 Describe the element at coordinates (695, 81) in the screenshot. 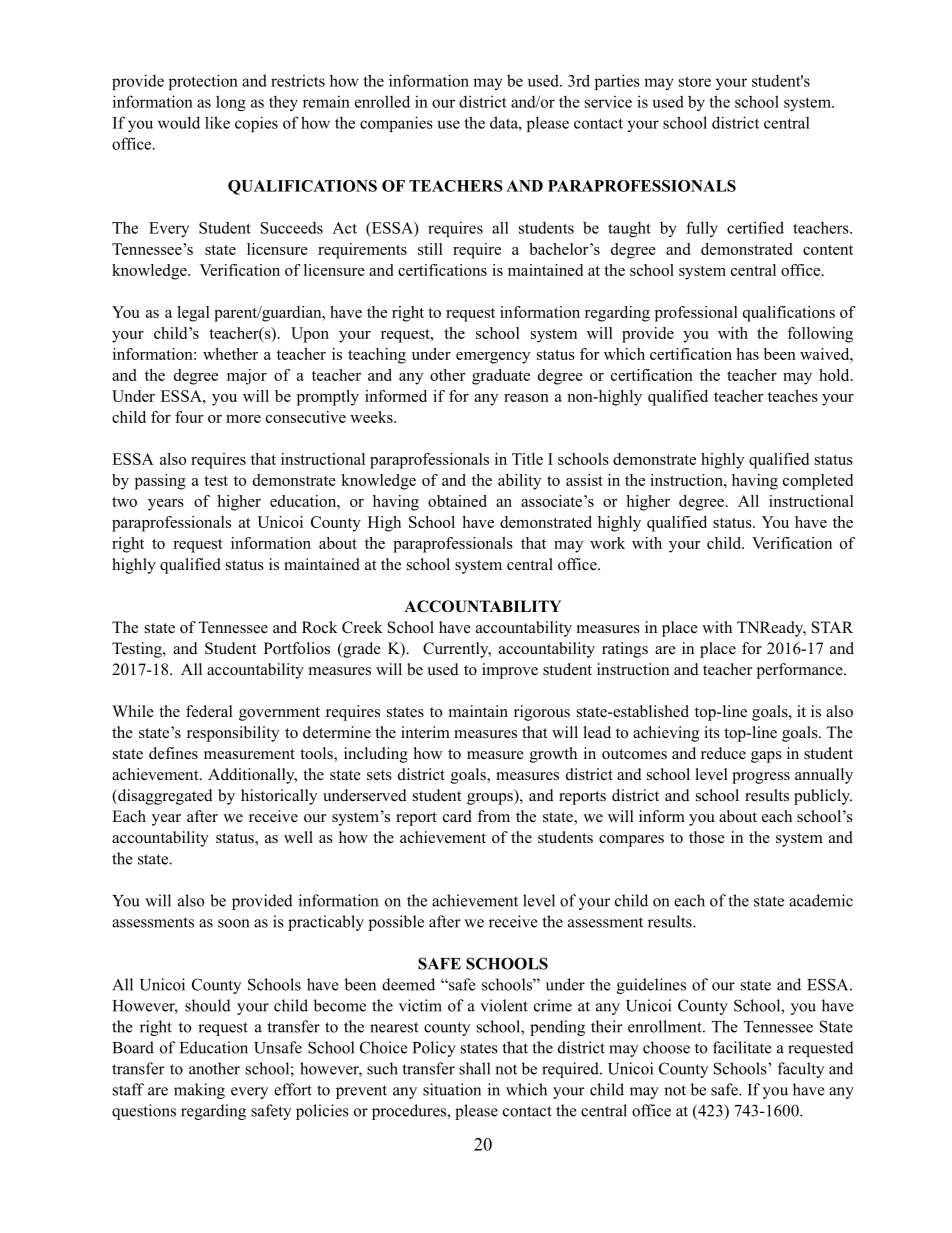

I see `store` at that location.
